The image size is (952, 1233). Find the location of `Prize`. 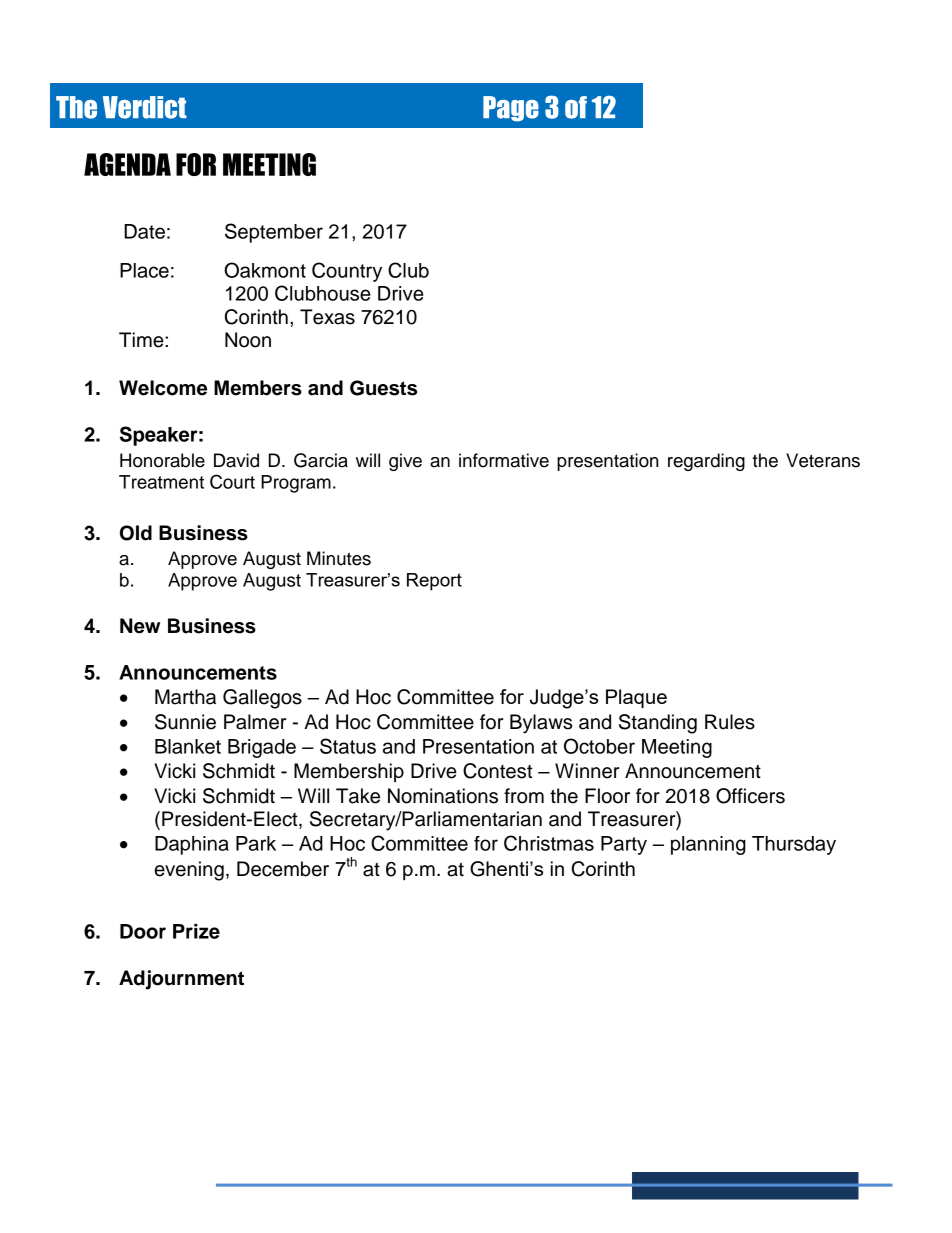

Prize is located at coordinates (196, 931).
